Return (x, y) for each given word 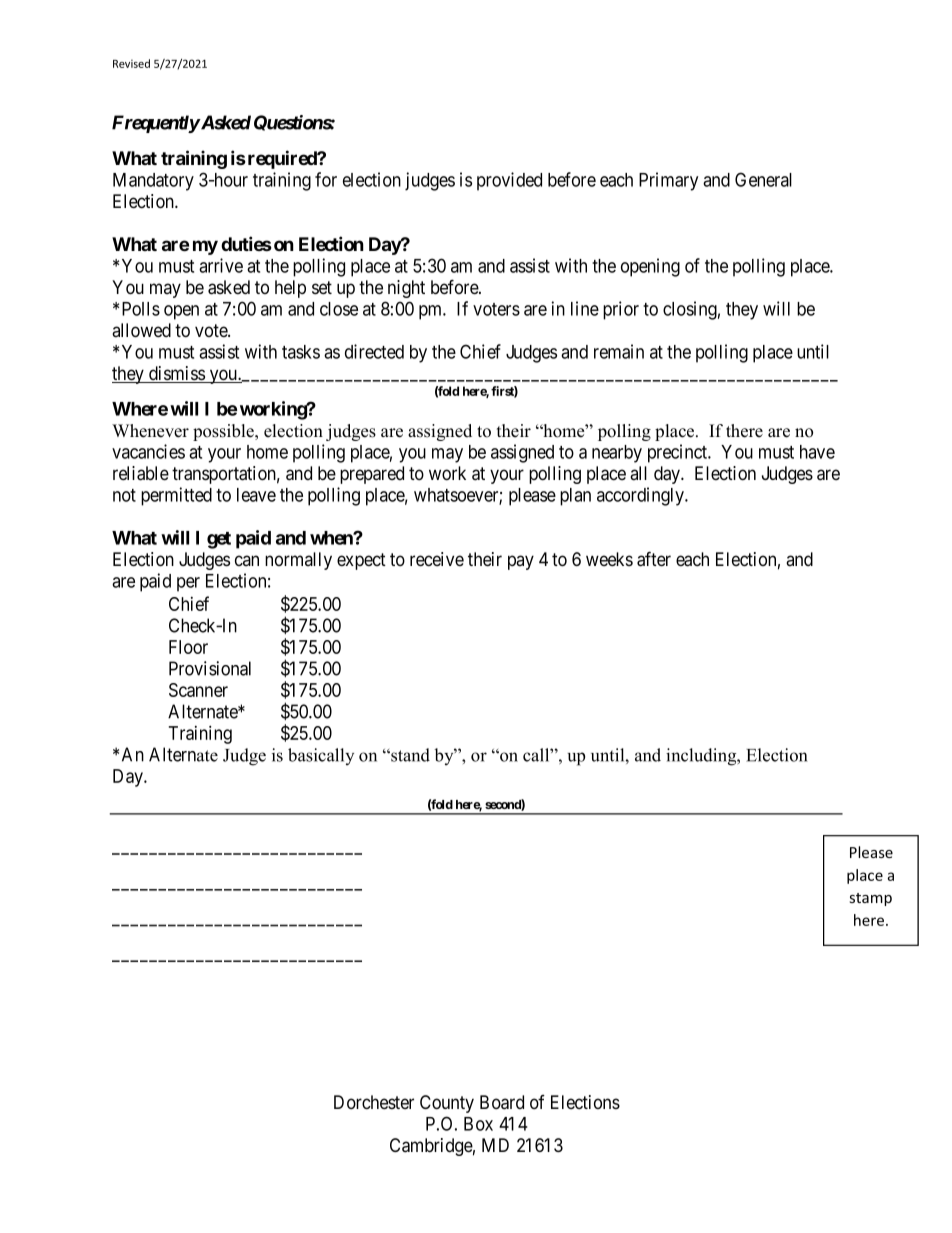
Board (502, 1102)
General (763, 179)
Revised (131, 63)
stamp (871, 899)
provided (509, 181)
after (654, 559)
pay (521, 562)
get (219, 540)
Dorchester (374, 1102)
